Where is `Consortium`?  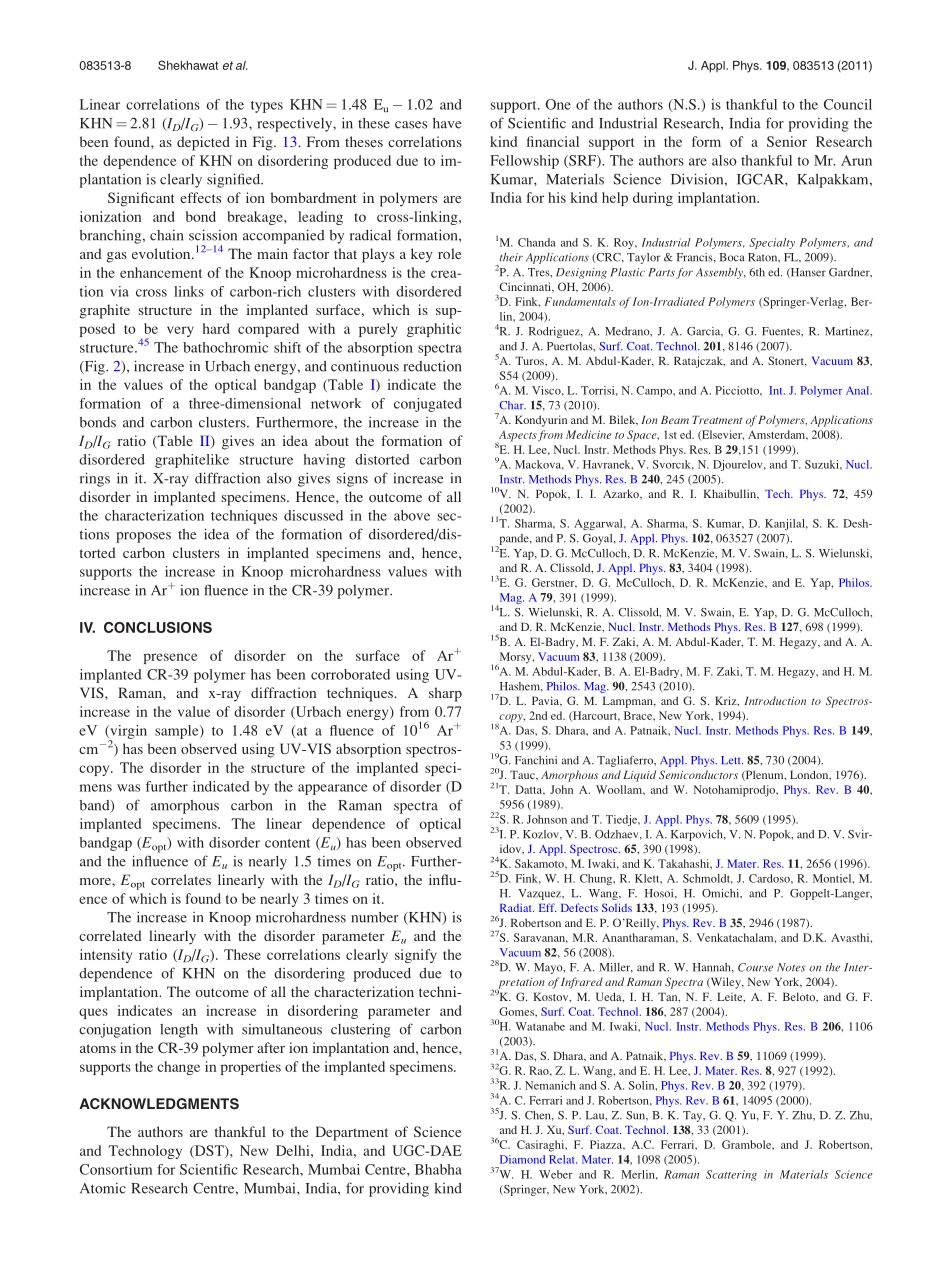
Consortium is located at coordinates (116, 1169).
